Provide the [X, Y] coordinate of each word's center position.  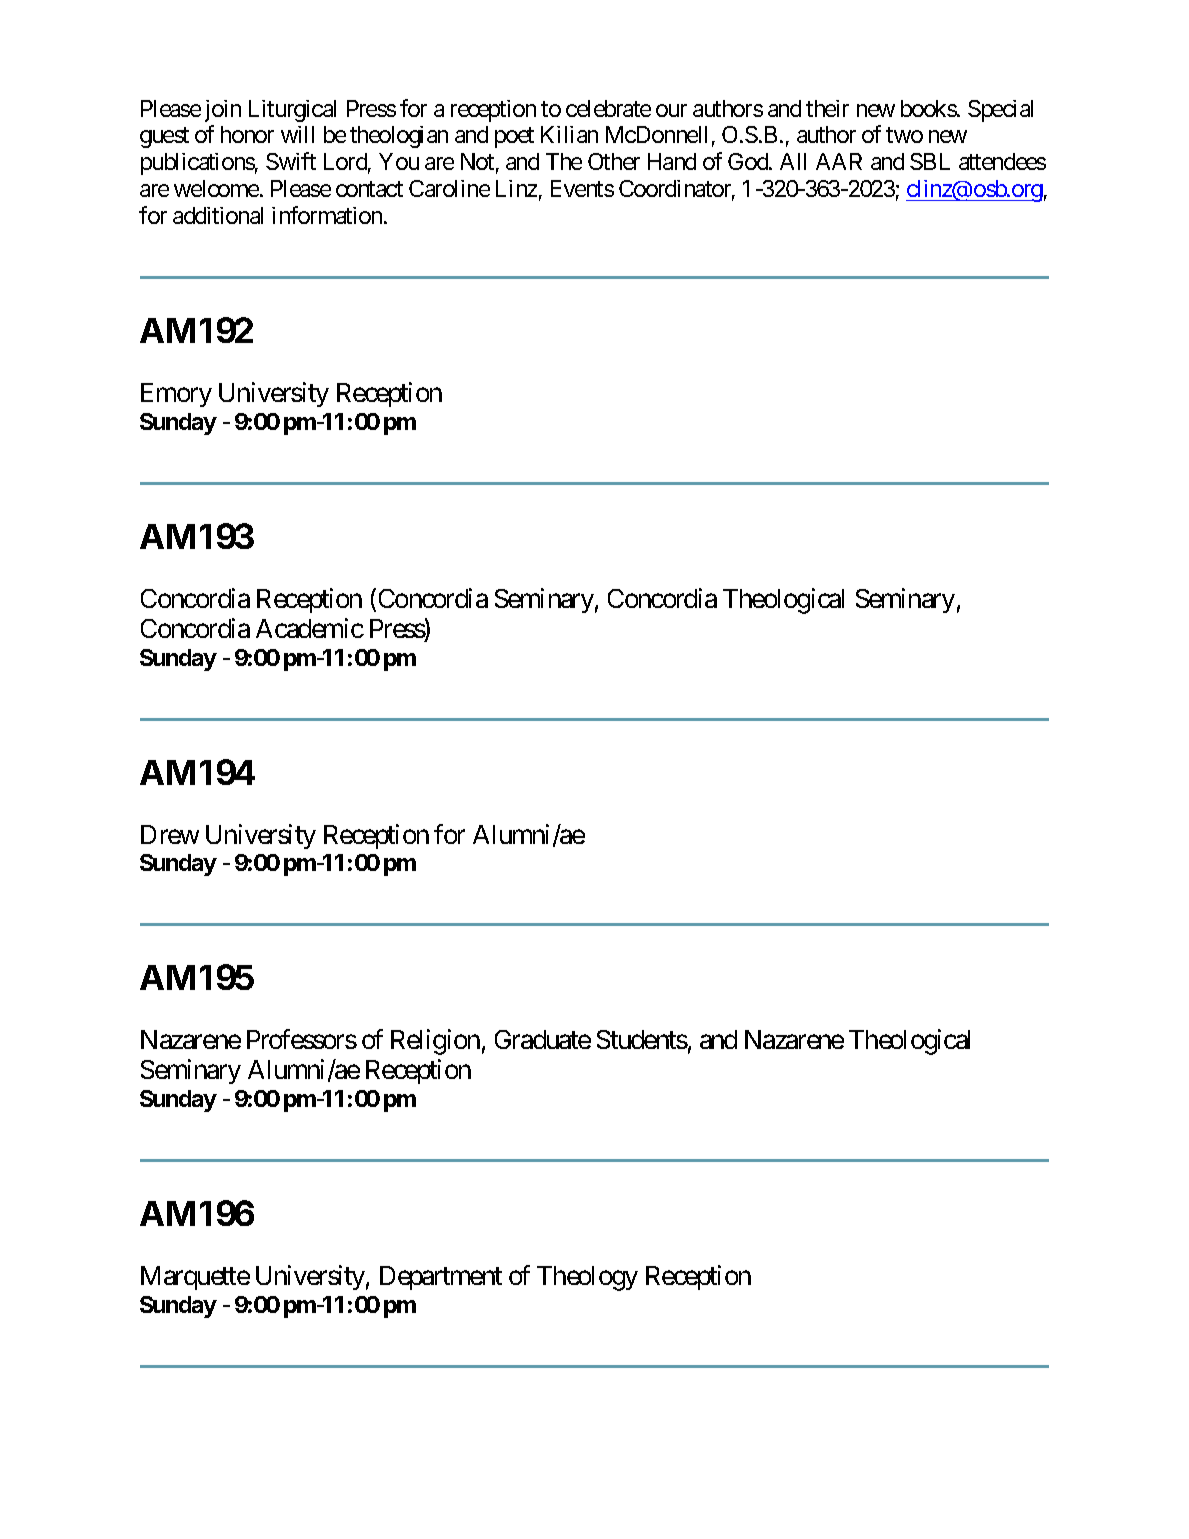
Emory [176, 395]
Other [614, 161]
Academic [310, 628]
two [904, 135]
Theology [587, 1278]
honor [247, 134]
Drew [170, 834]
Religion [435, 1042]
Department [441, 1278]
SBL [930, 161]
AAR [839, 161]
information [327, 215]
